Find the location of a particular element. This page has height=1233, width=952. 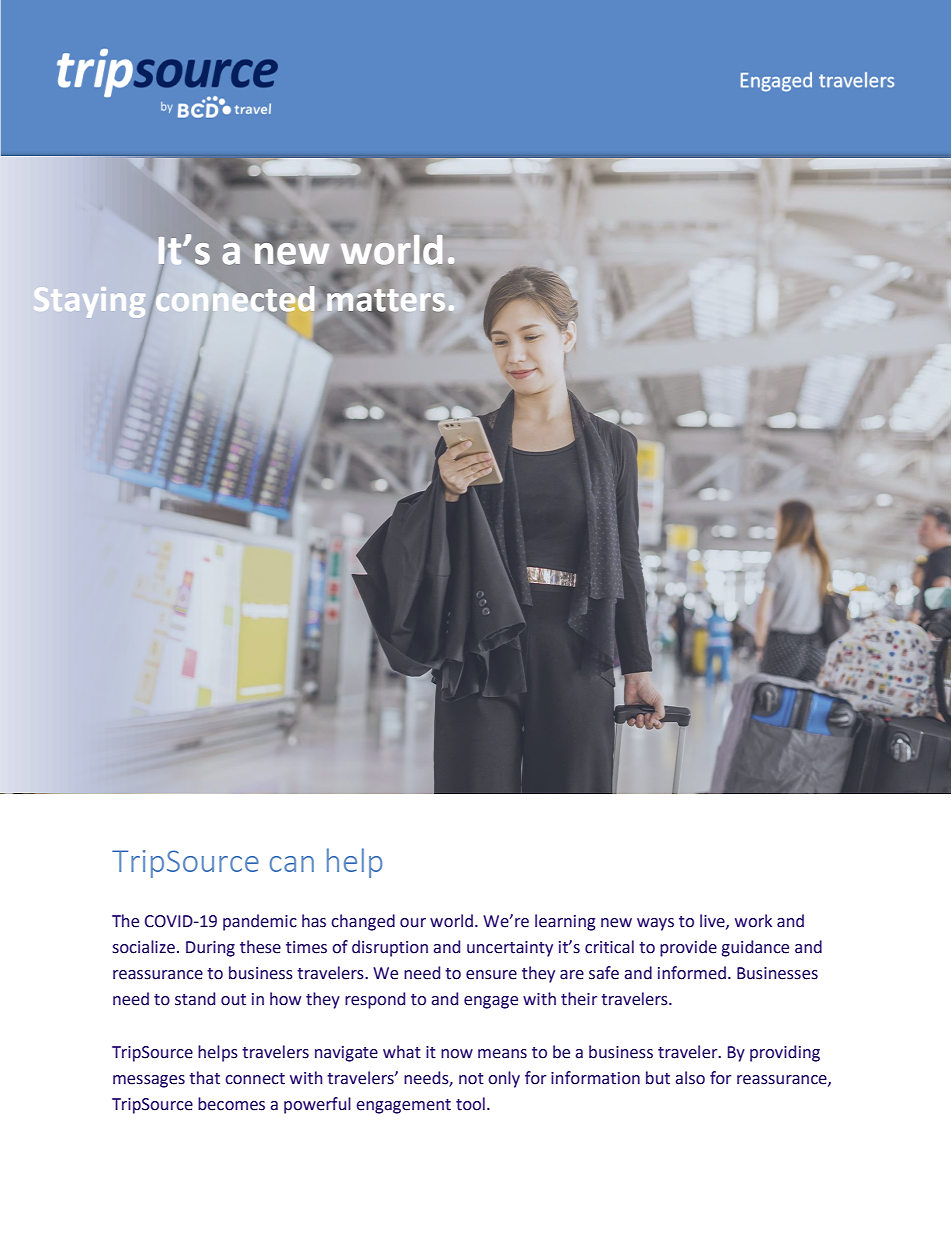

matters is located at coordinates (386, 301).
